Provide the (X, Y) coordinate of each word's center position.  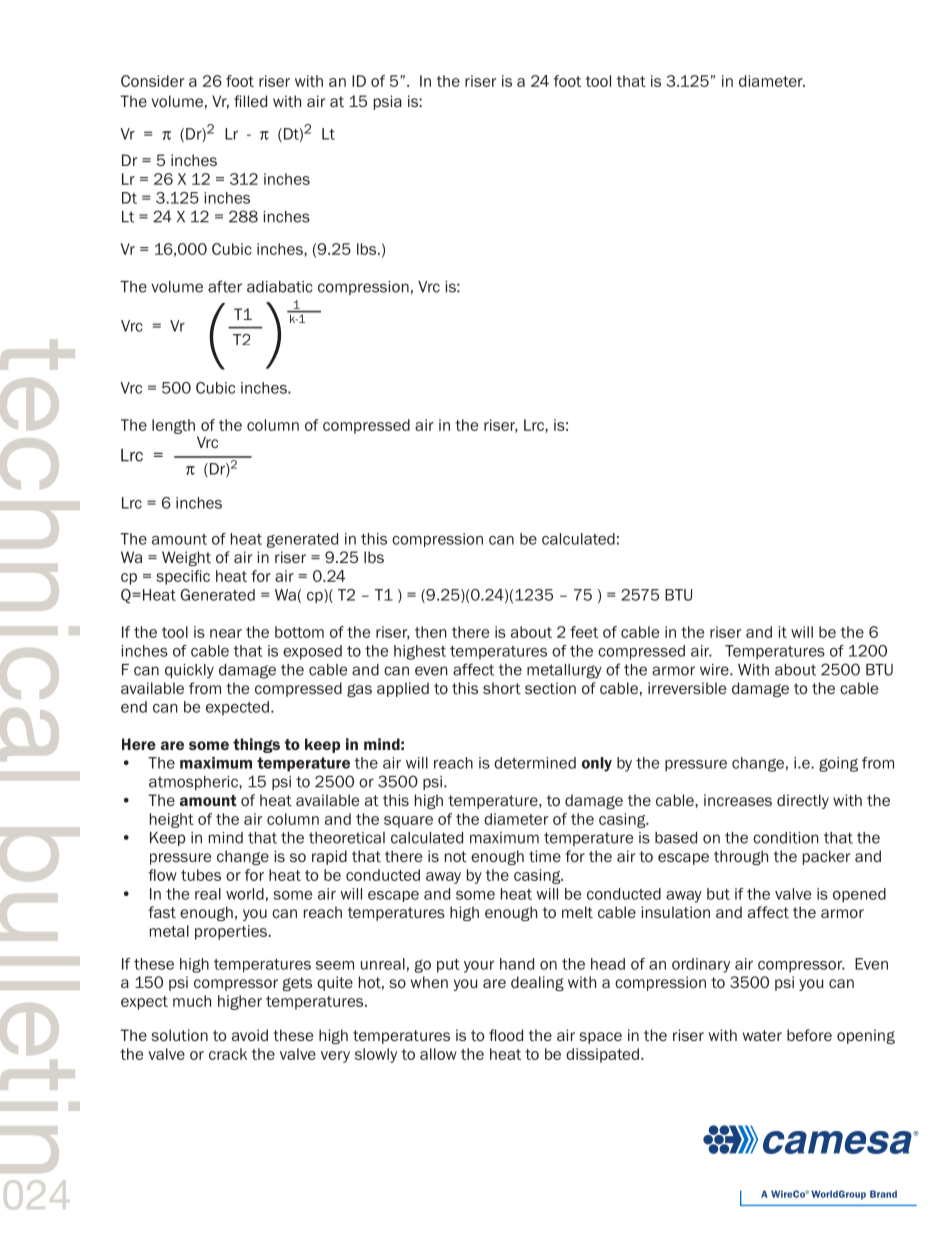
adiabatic (280, 287)
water (762, 1035)
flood (506, 1035)
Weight (186, 558)
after (225, 286)
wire (715, 670)
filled (250, 101)
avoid (250, 1035)
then (431, 632)
